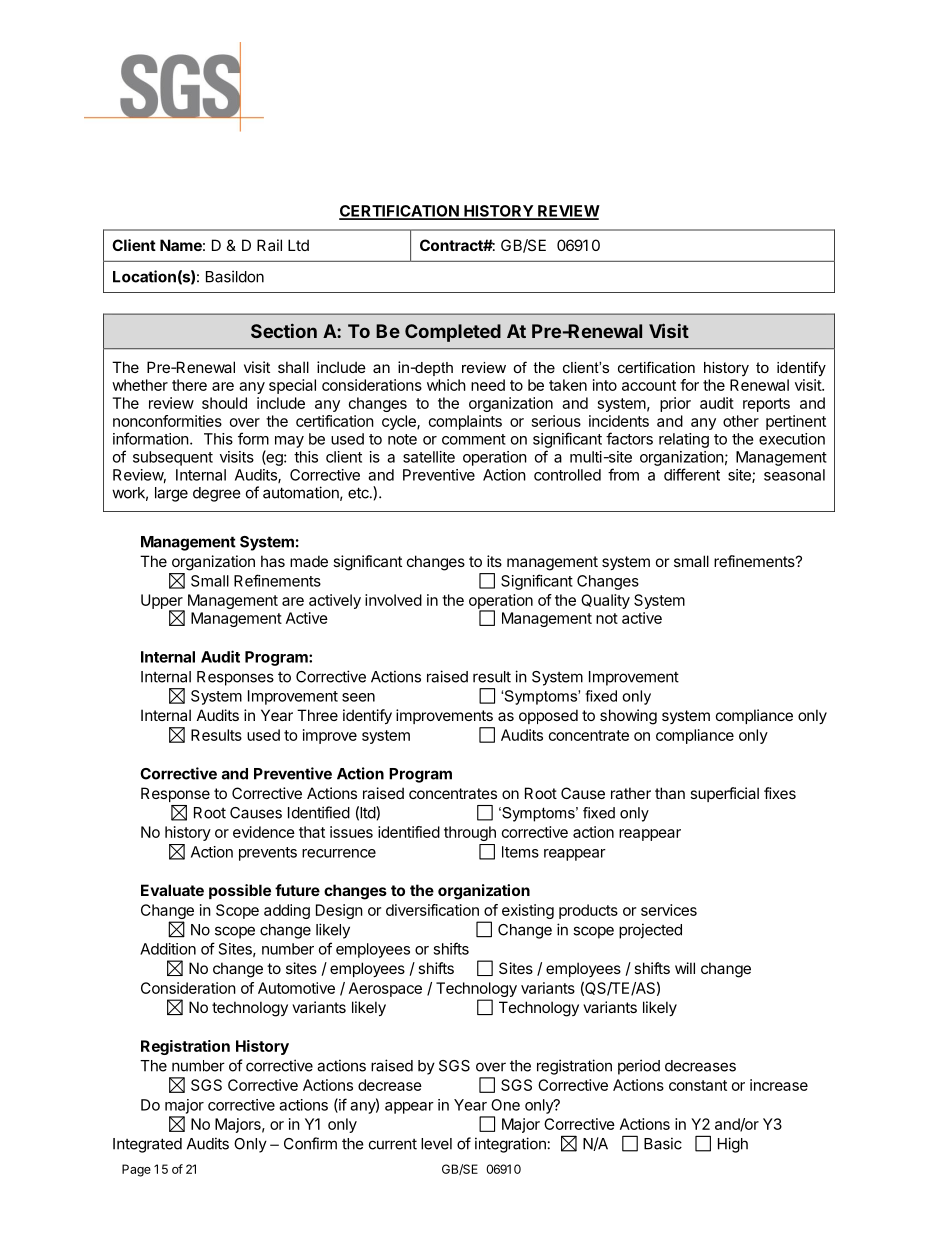 The image size is (952, 1233). Describe the element at coordinates (685, 968) in the screenshot. I see `will` at that location.
